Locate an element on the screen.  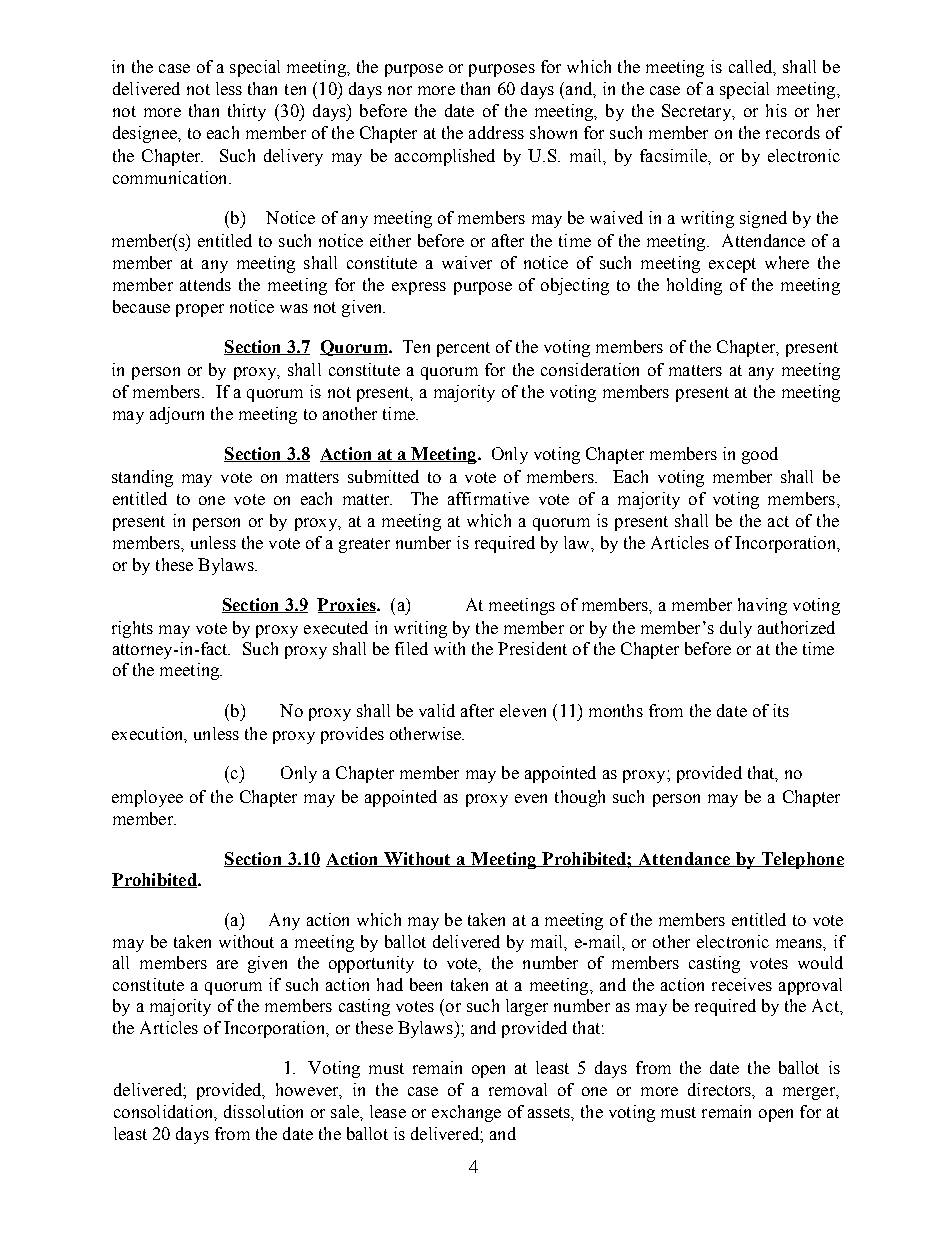
address is located at coordinates (496, 132).
